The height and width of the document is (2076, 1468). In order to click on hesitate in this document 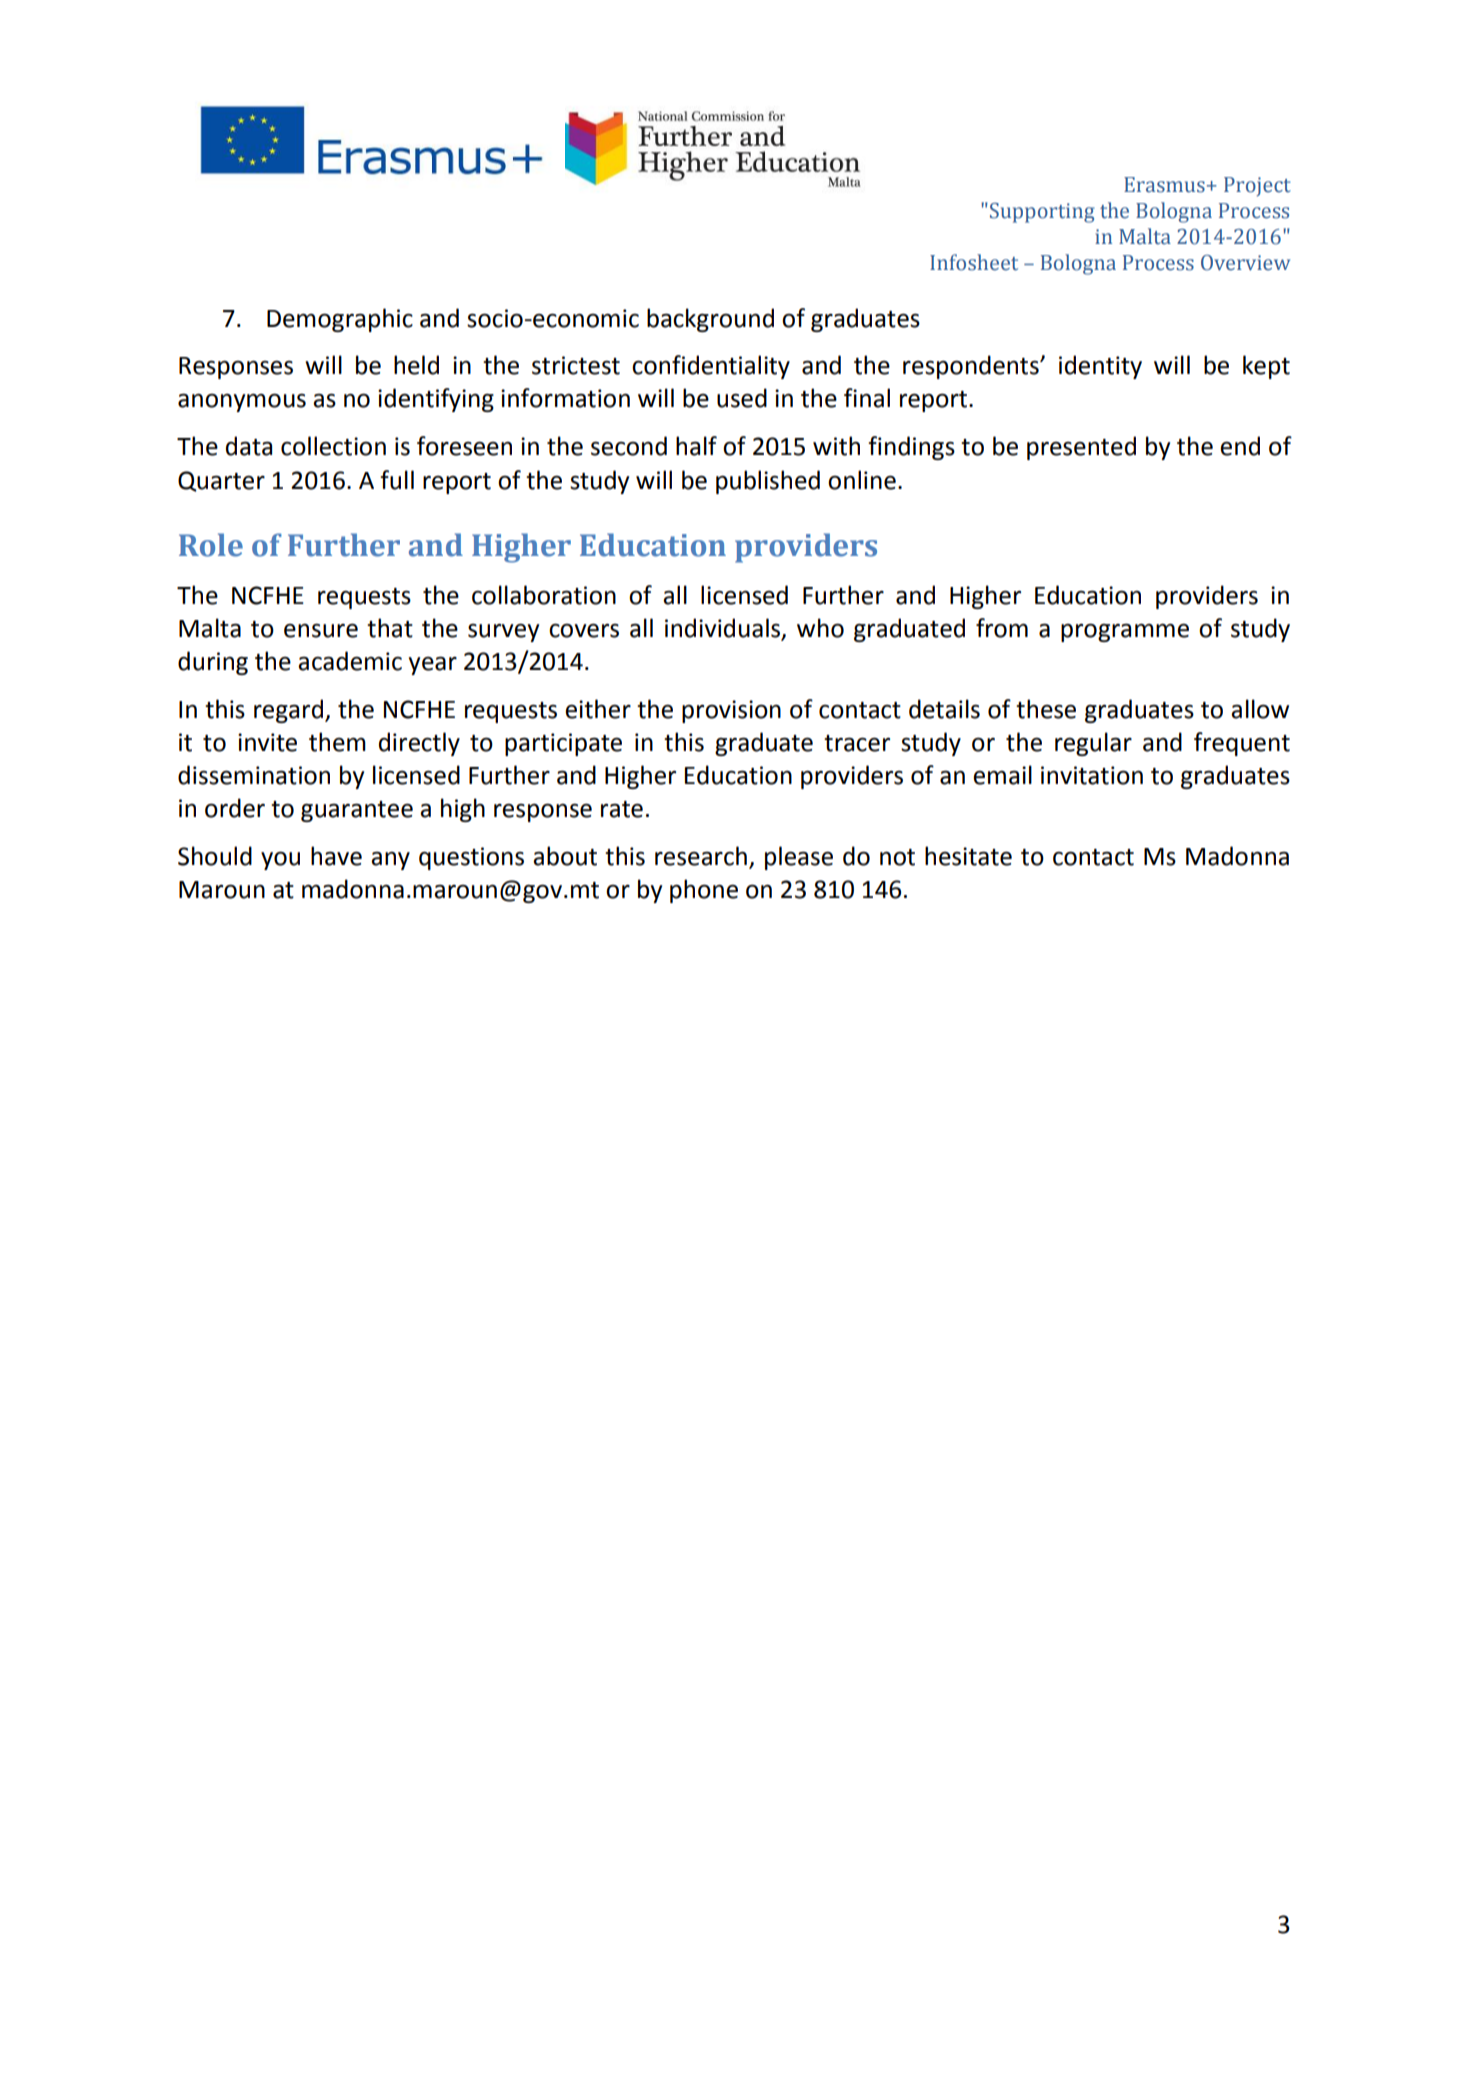, I will do `click(968, 856)`.
